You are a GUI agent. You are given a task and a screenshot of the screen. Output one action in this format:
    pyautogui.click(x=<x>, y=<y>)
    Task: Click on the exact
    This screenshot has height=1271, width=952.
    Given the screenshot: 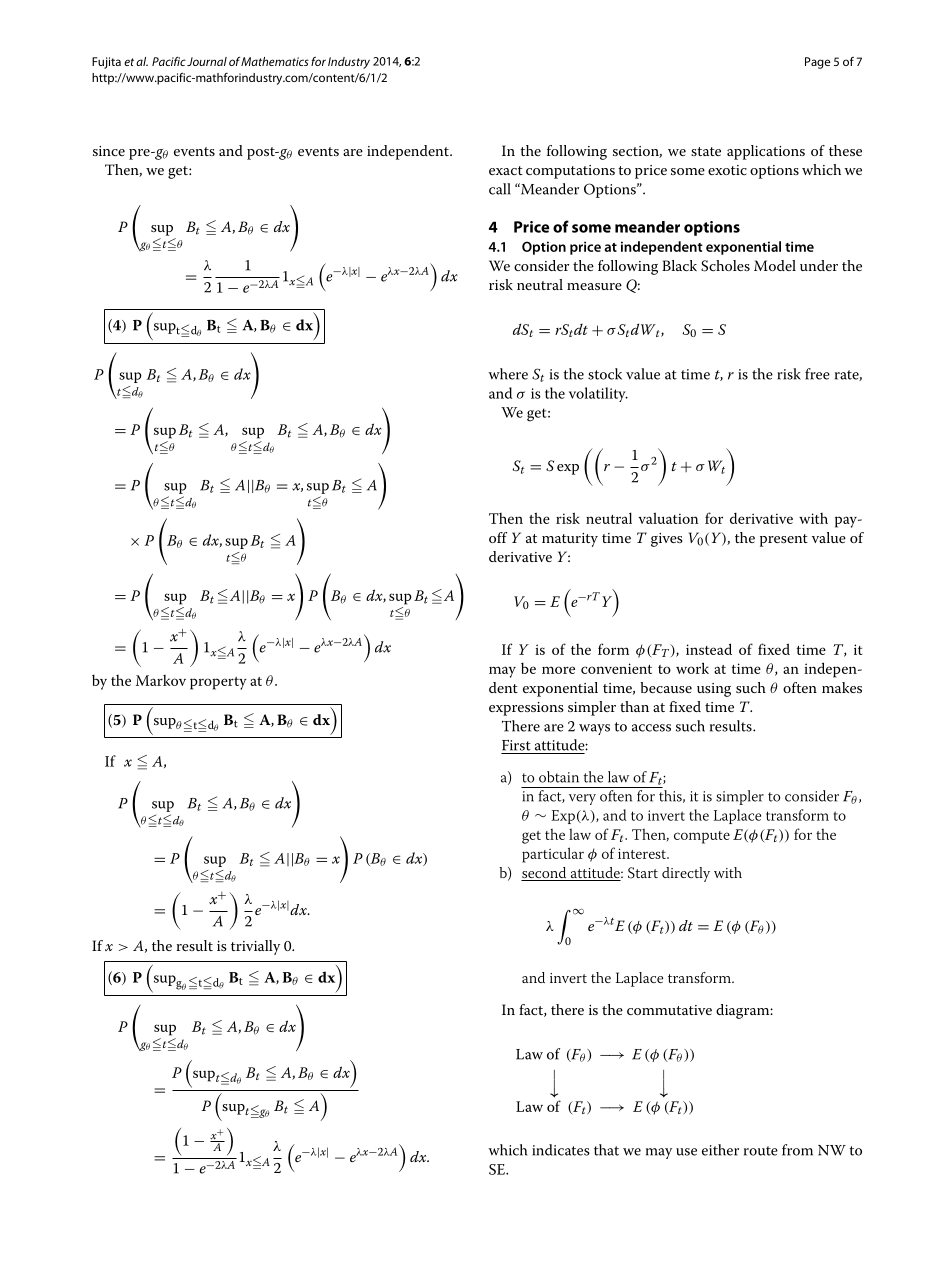 What is the action you would take?
    pyautogui.click(x=506, y=170)
